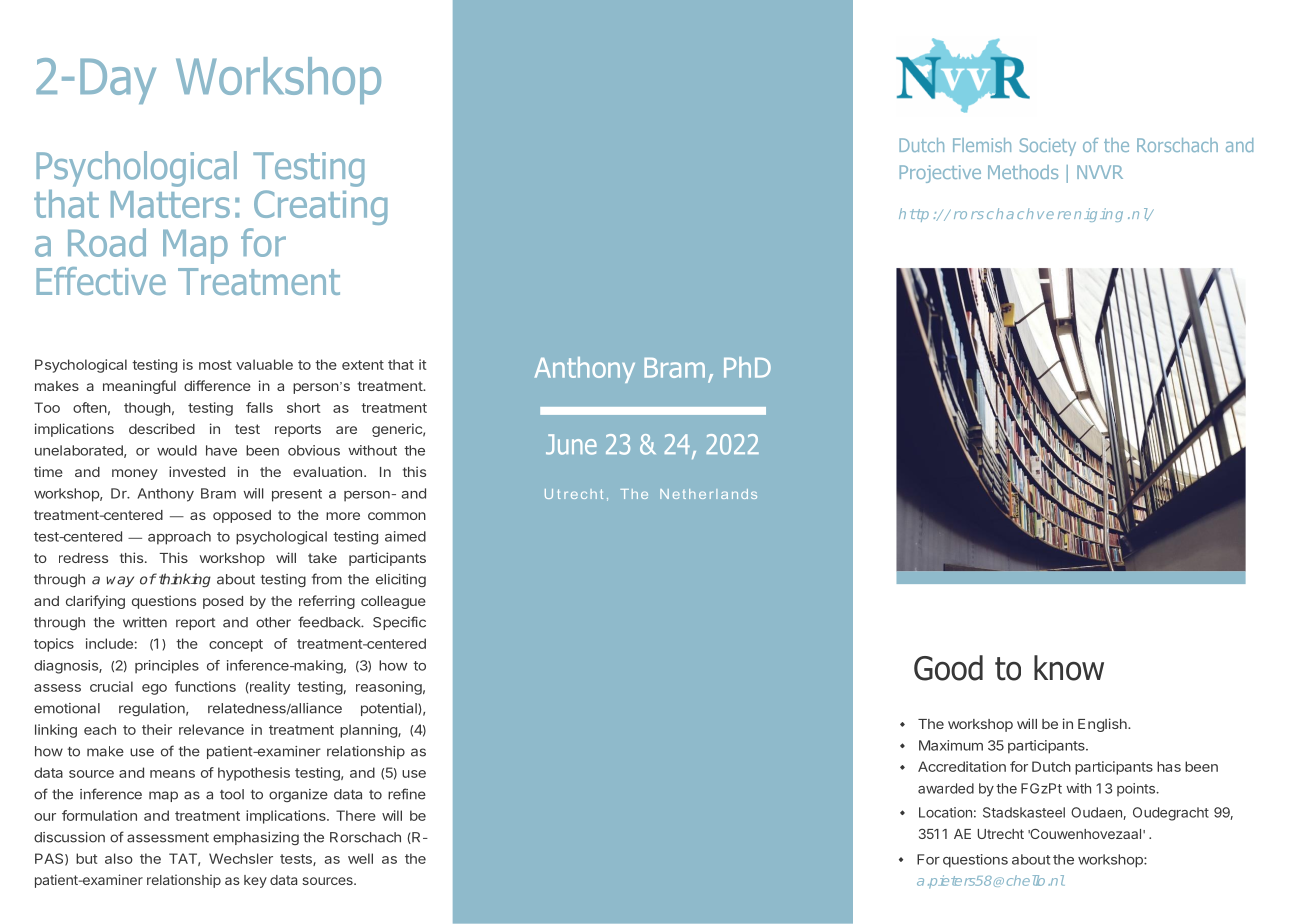 The height and width of the screenshot is (924, 1307). Describe the element at coordinates (363, 365) in the screenshot. I see `extent` at that location.
